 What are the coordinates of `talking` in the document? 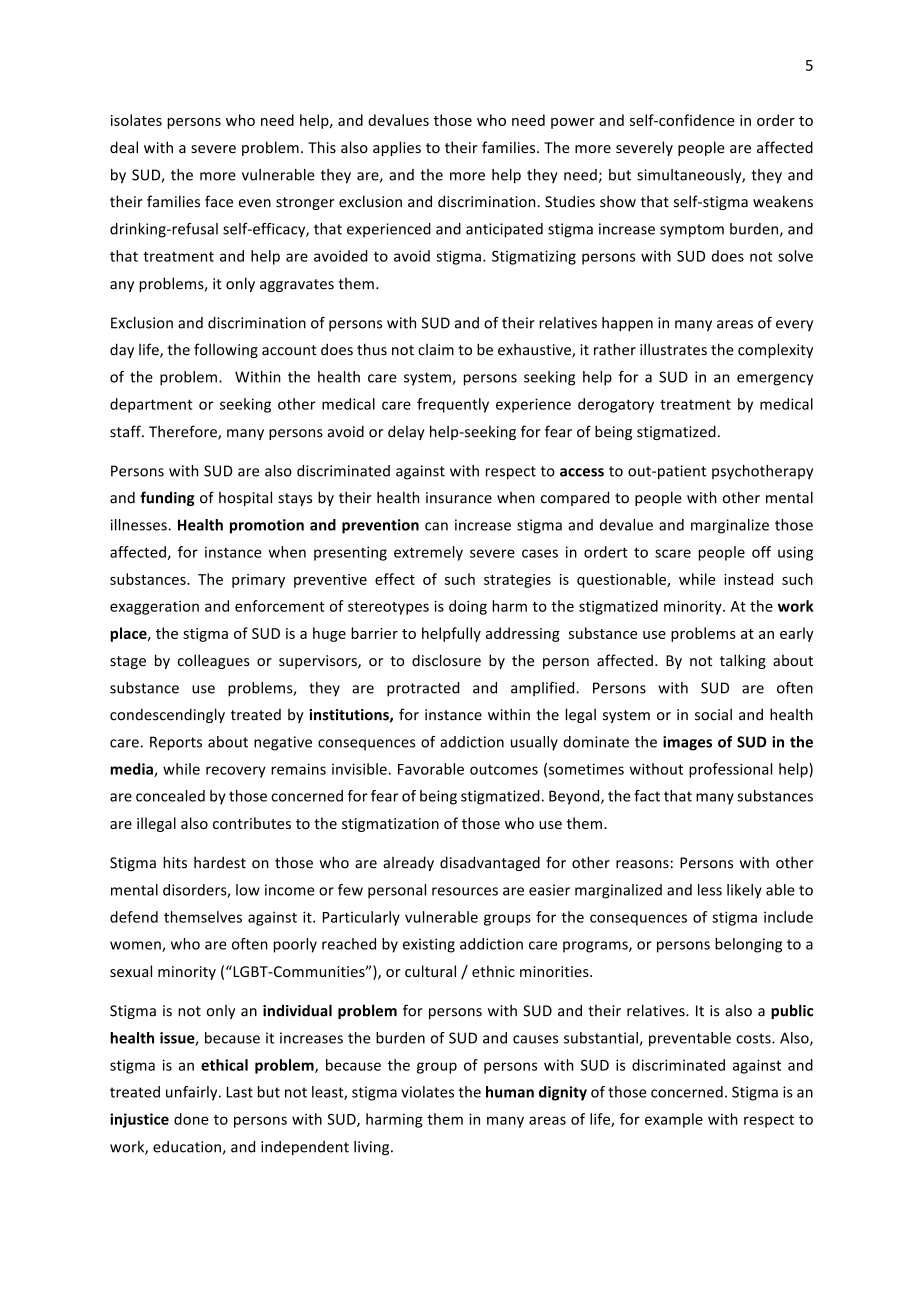 It's located at (743, 661).
